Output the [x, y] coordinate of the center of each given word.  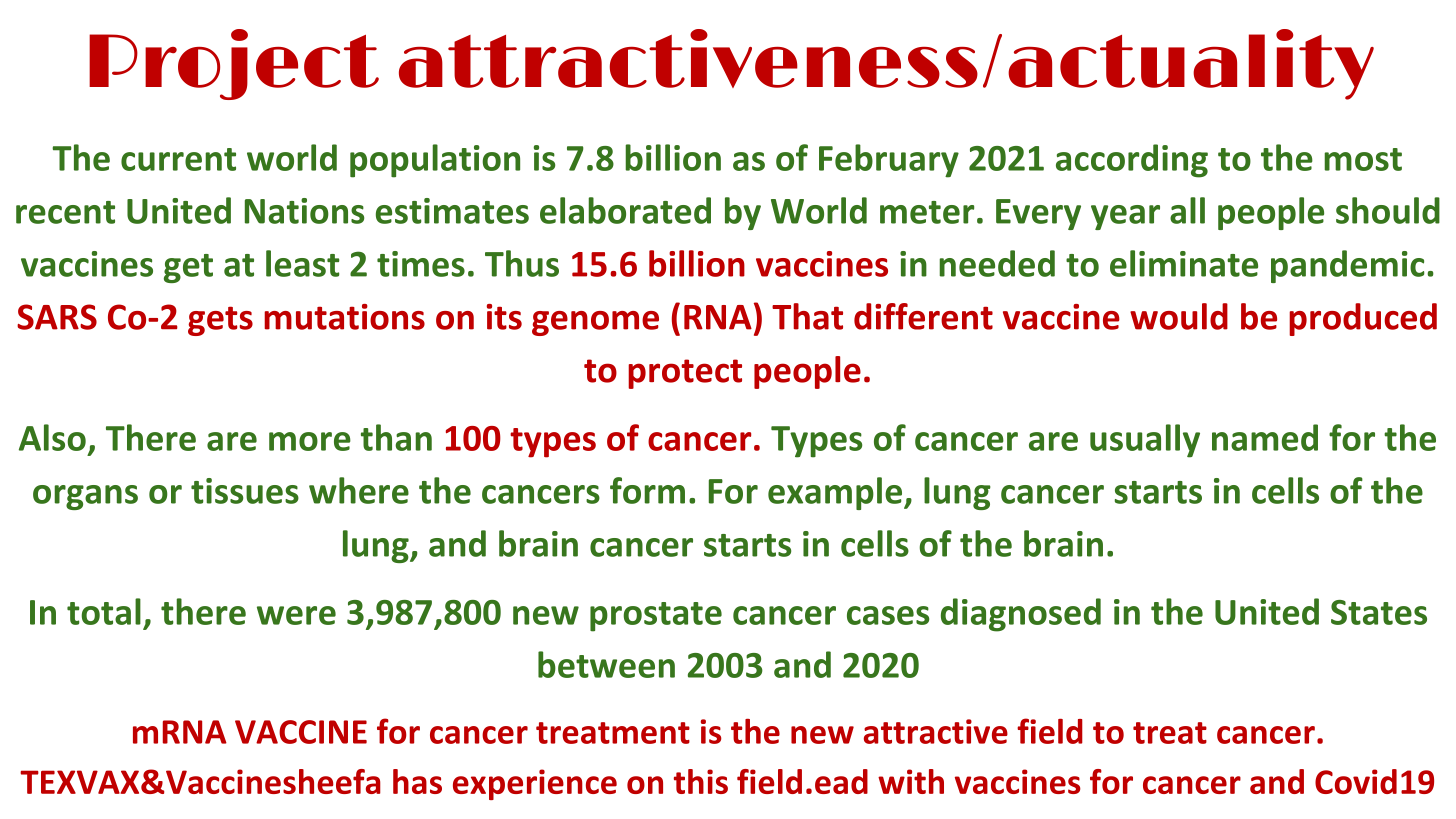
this [701, 781]
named [1265, 437]
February [889, 161]
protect [685, 374]
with [911, 781]
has [417, 781]
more [310, 441]
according [1132, 161]
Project [234, 64]
